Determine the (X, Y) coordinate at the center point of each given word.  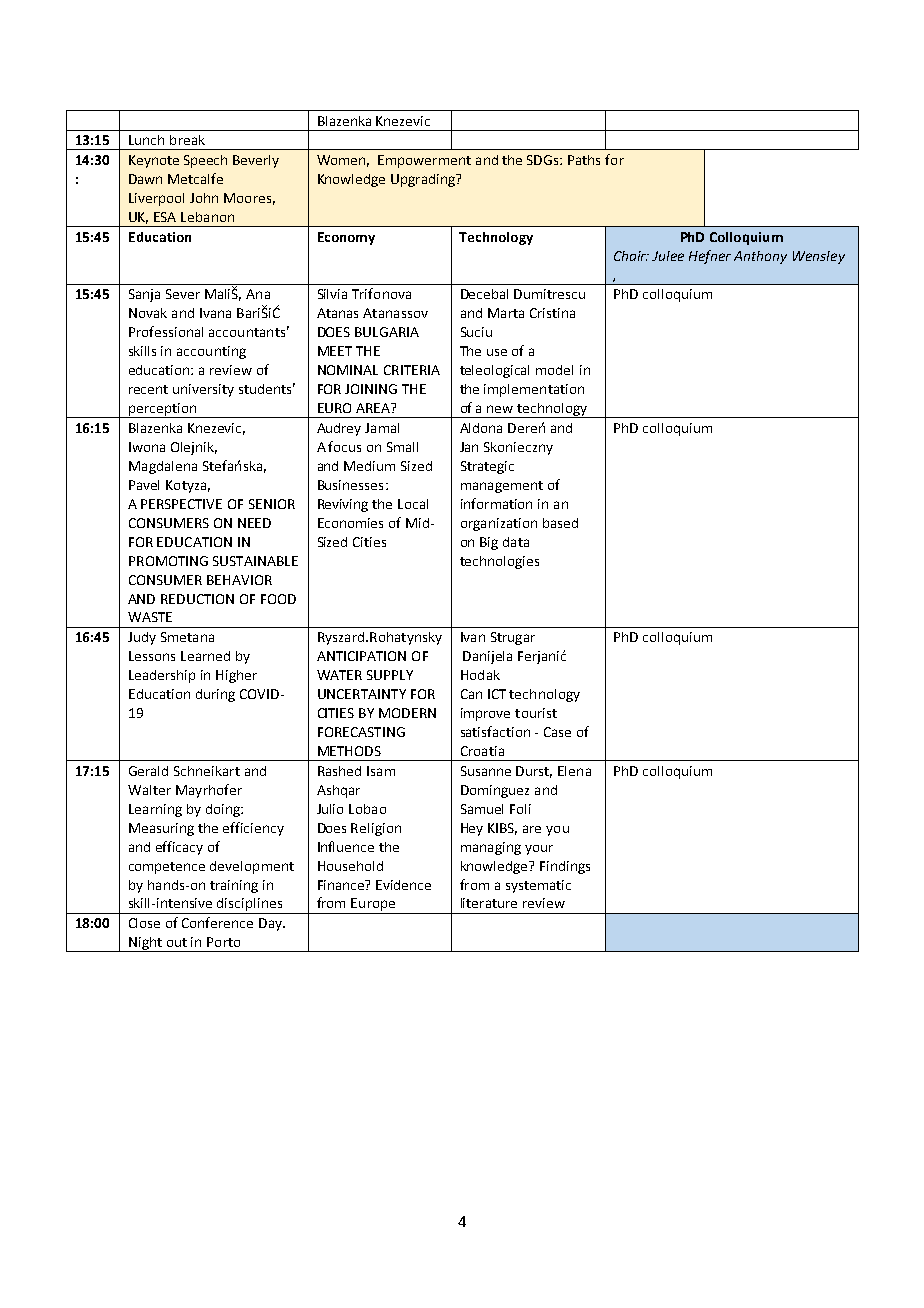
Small (402, 447)
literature (489, 903)
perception (162, 410)
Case (557, 732)
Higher (236, 676)
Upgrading (424, 180)
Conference (217, 922)
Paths (584, 160)
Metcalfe (195, 178)
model (554, 370)
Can (471, 694)
